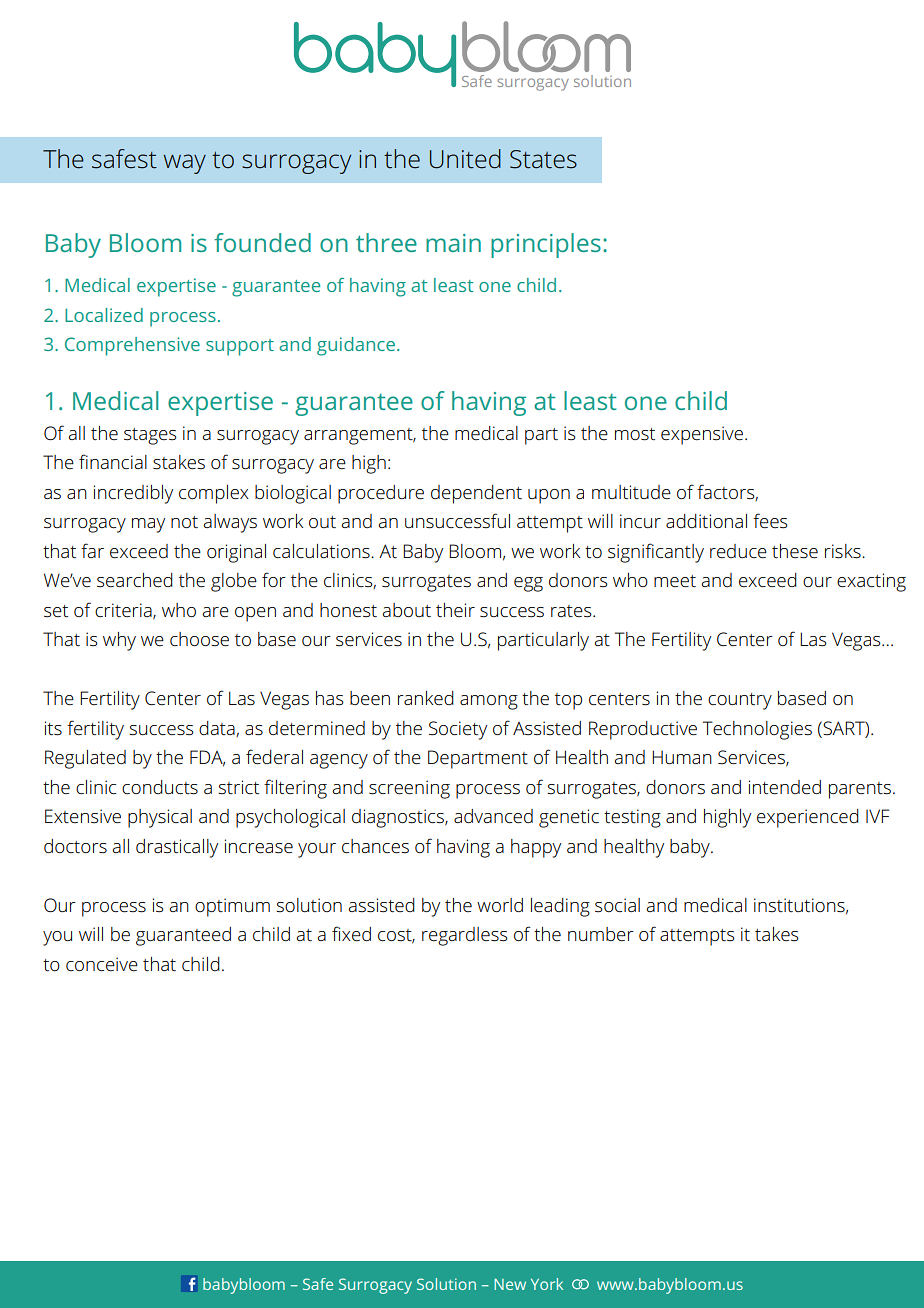 The height and width of the page is (1308, 924). I want to click on physical, so click(160, 818).
